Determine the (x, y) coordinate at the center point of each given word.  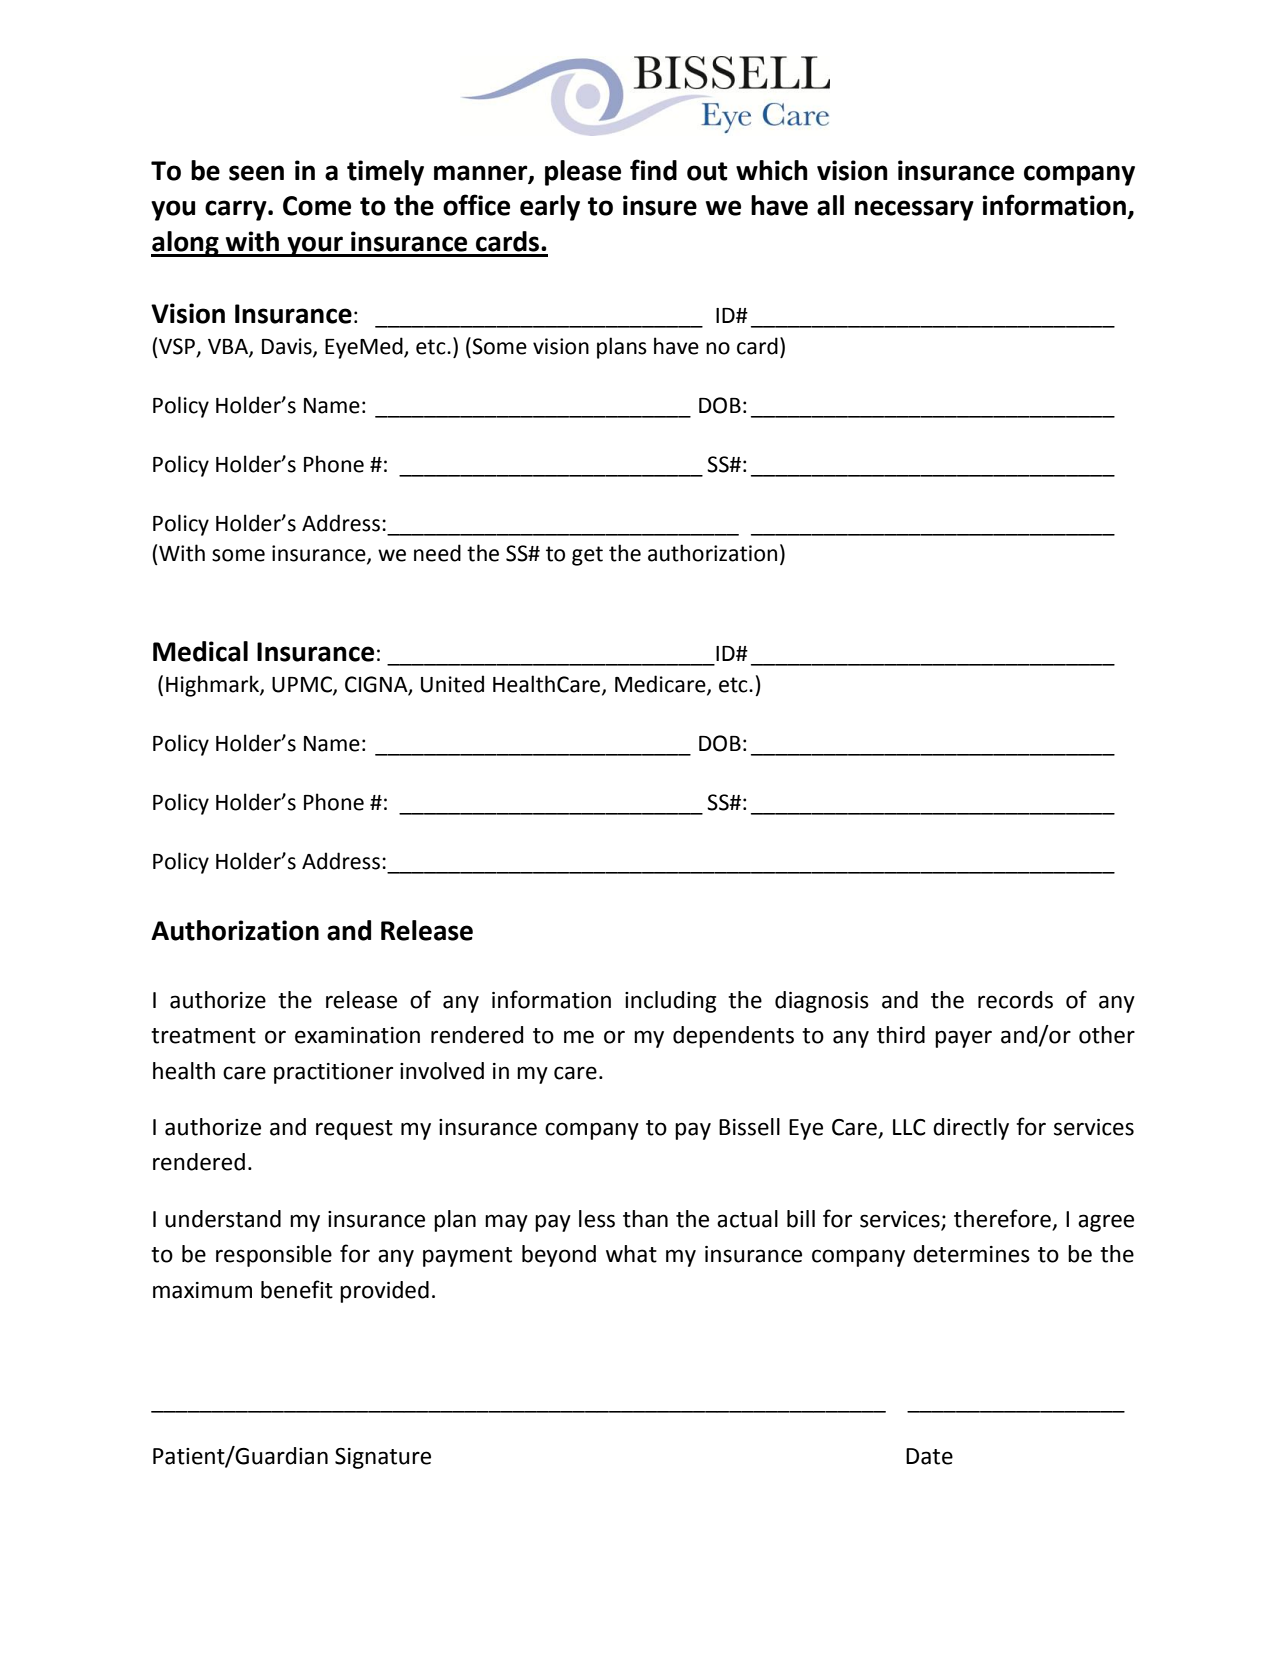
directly (971, 1129)
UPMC (303, 685)
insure (660, 205)
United (452, 684)
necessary (914, 210)
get (587, 556)
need (437, 553)
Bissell (749, 1127)
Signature (383, 1458)
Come (317, 206)
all (830, 205)
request (354, 1130)
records (1015, 1000)
